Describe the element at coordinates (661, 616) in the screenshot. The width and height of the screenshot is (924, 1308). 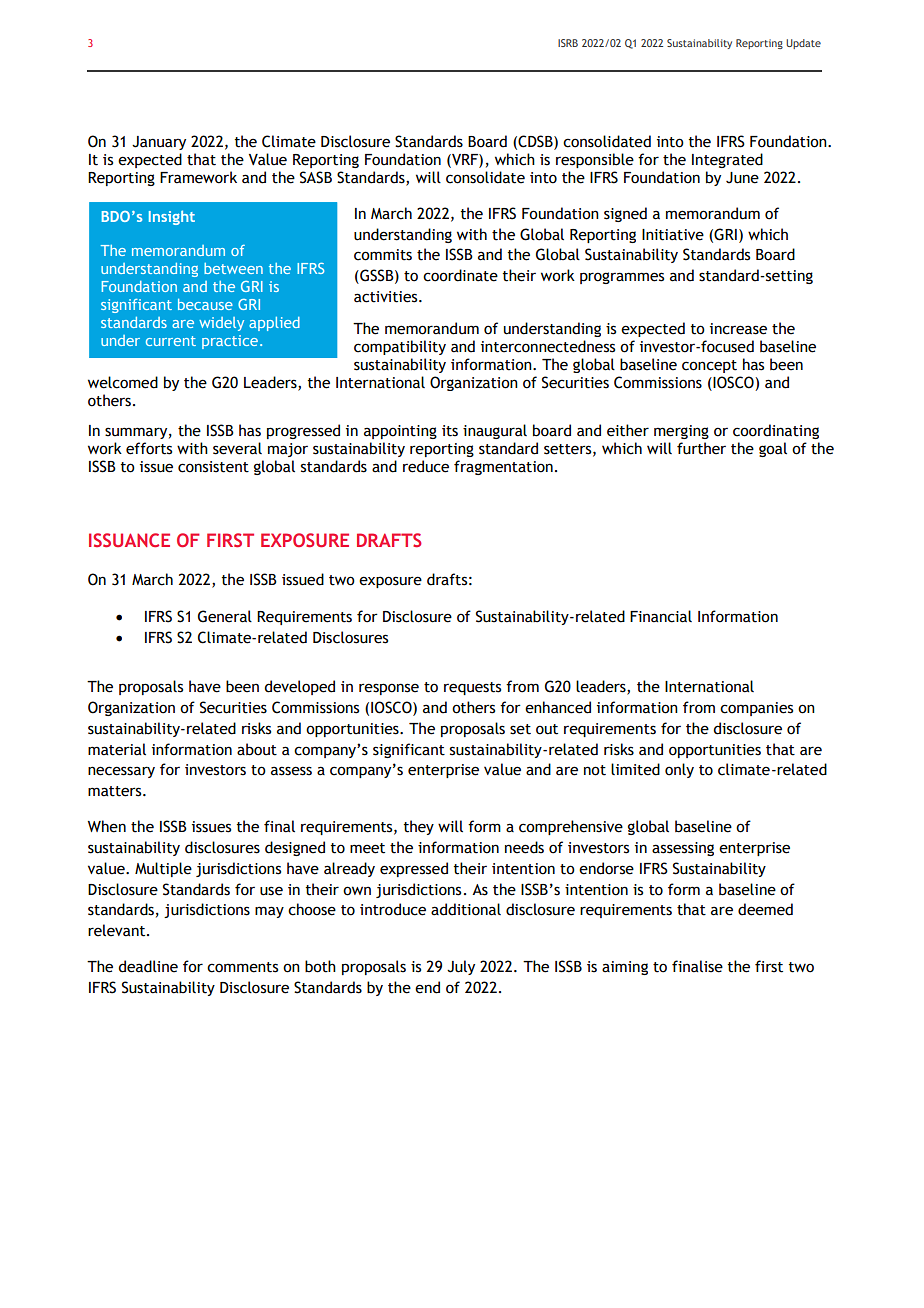
I see `Financial` at that location.
